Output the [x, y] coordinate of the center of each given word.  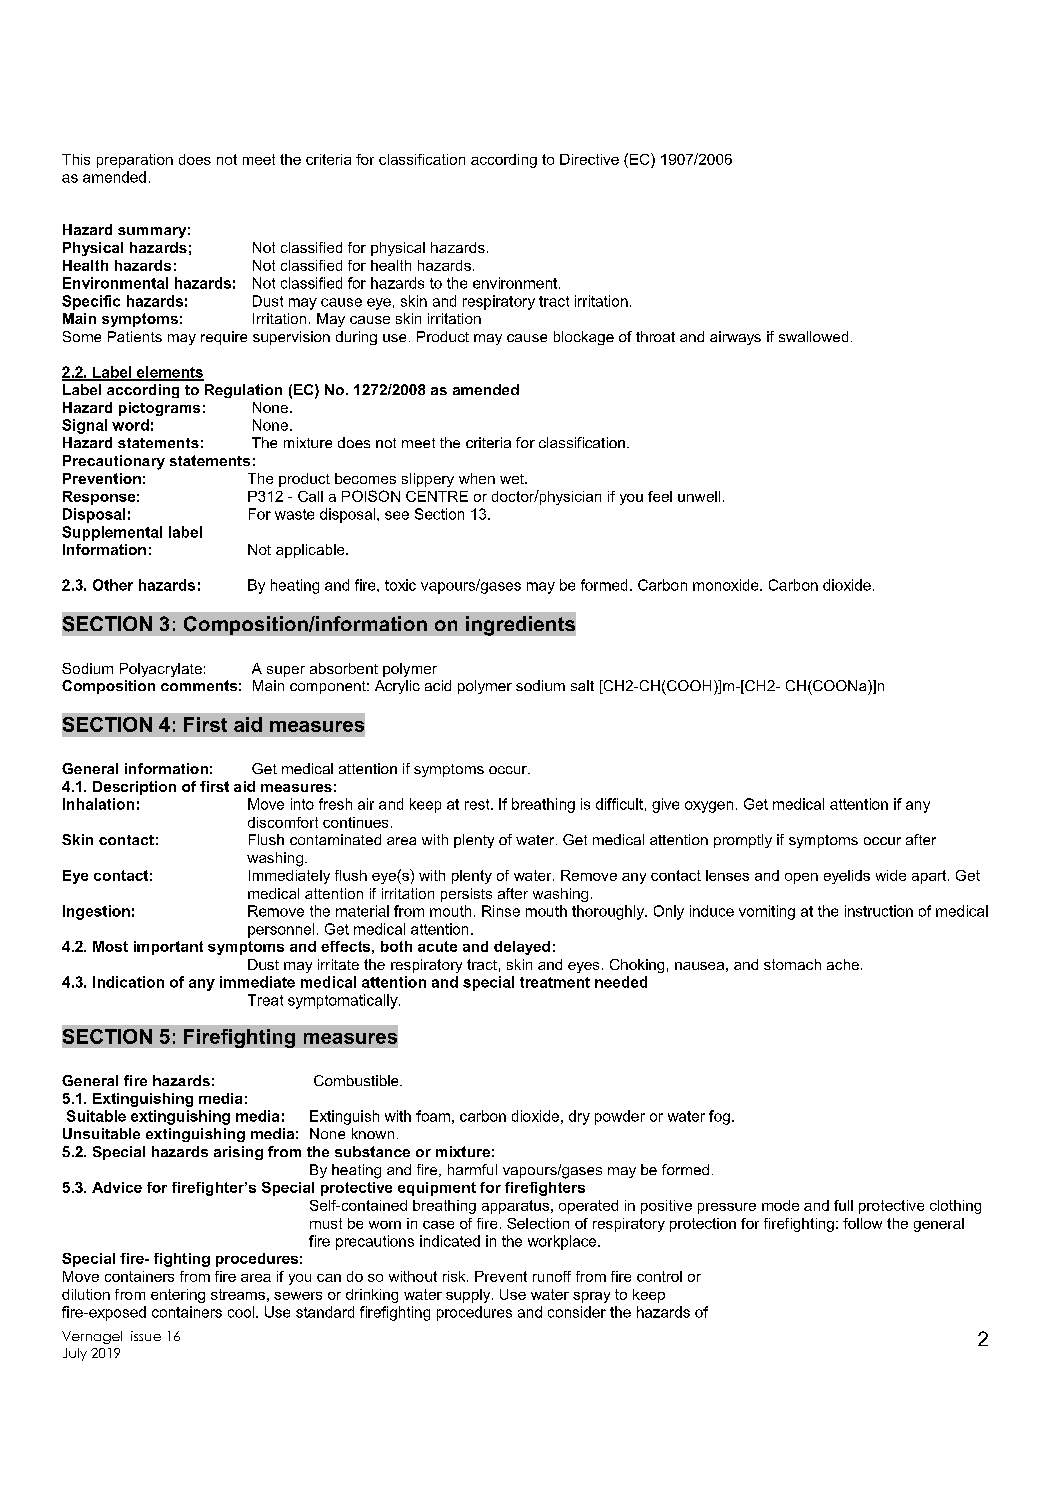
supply [469, 1296]
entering [178, 1296]
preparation [135, 161]
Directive [589, 159]
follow [862, 1223]
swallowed [813, 336]
